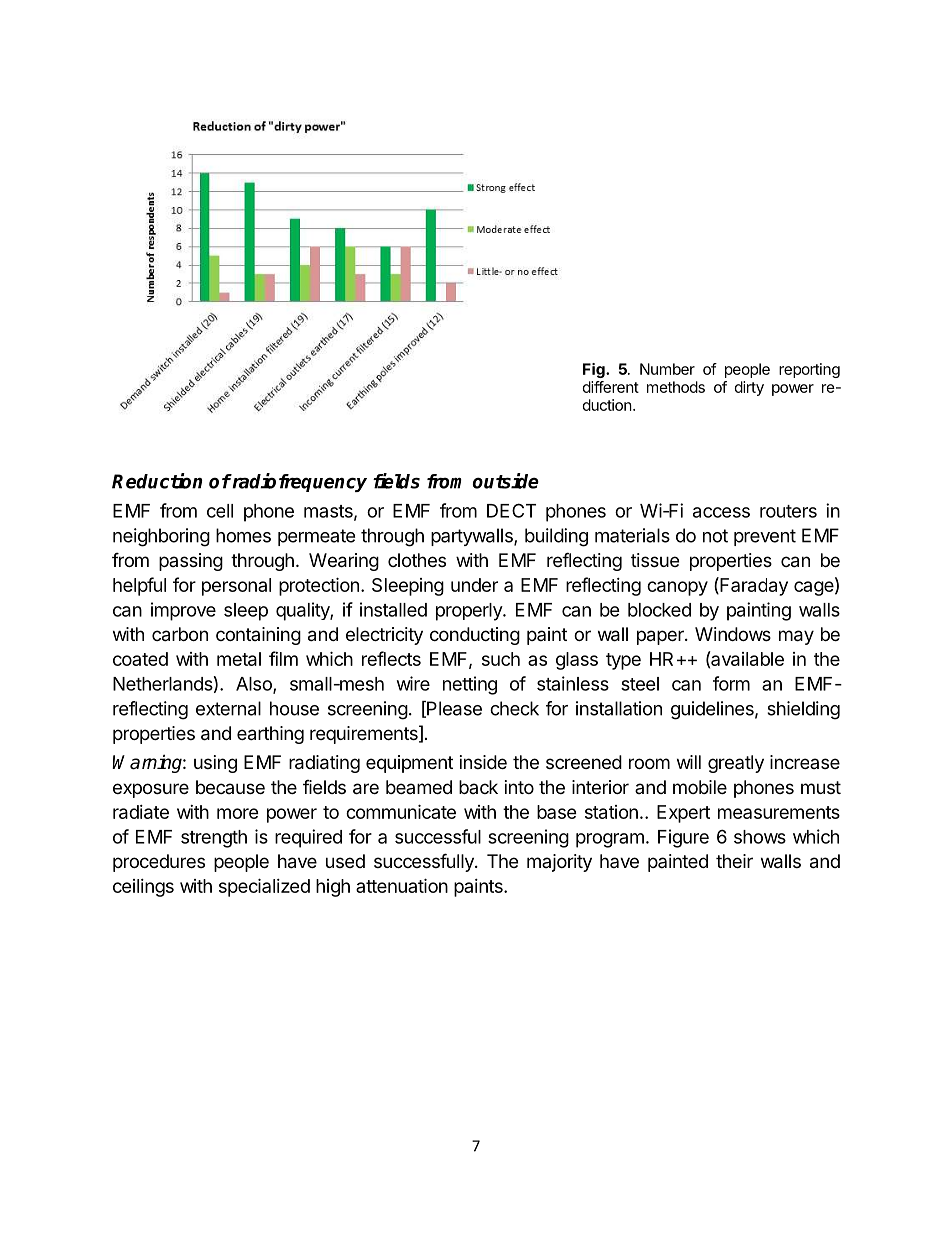  What do you see at coordinates (483, 762) in the document?
I see `inside` at bounding box center [483, 762].
